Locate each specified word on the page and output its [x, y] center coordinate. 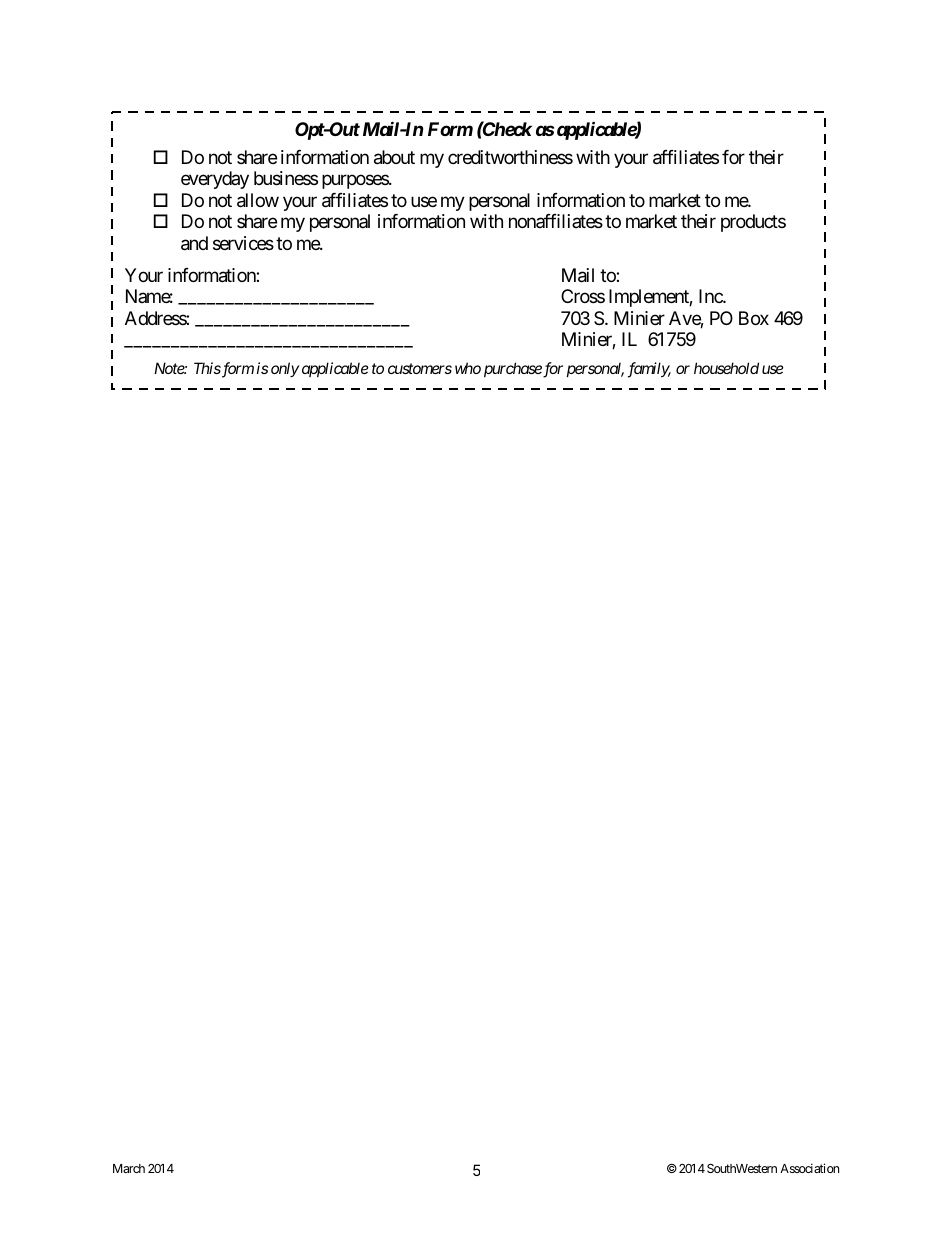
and [194, 243]
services [243, 243]
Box [754, 318]
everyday [215, 180]
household [726, 368]
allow [258, 200]
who [468, 368]
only [285, 369]
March [129, 1168]
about [394, 157]
